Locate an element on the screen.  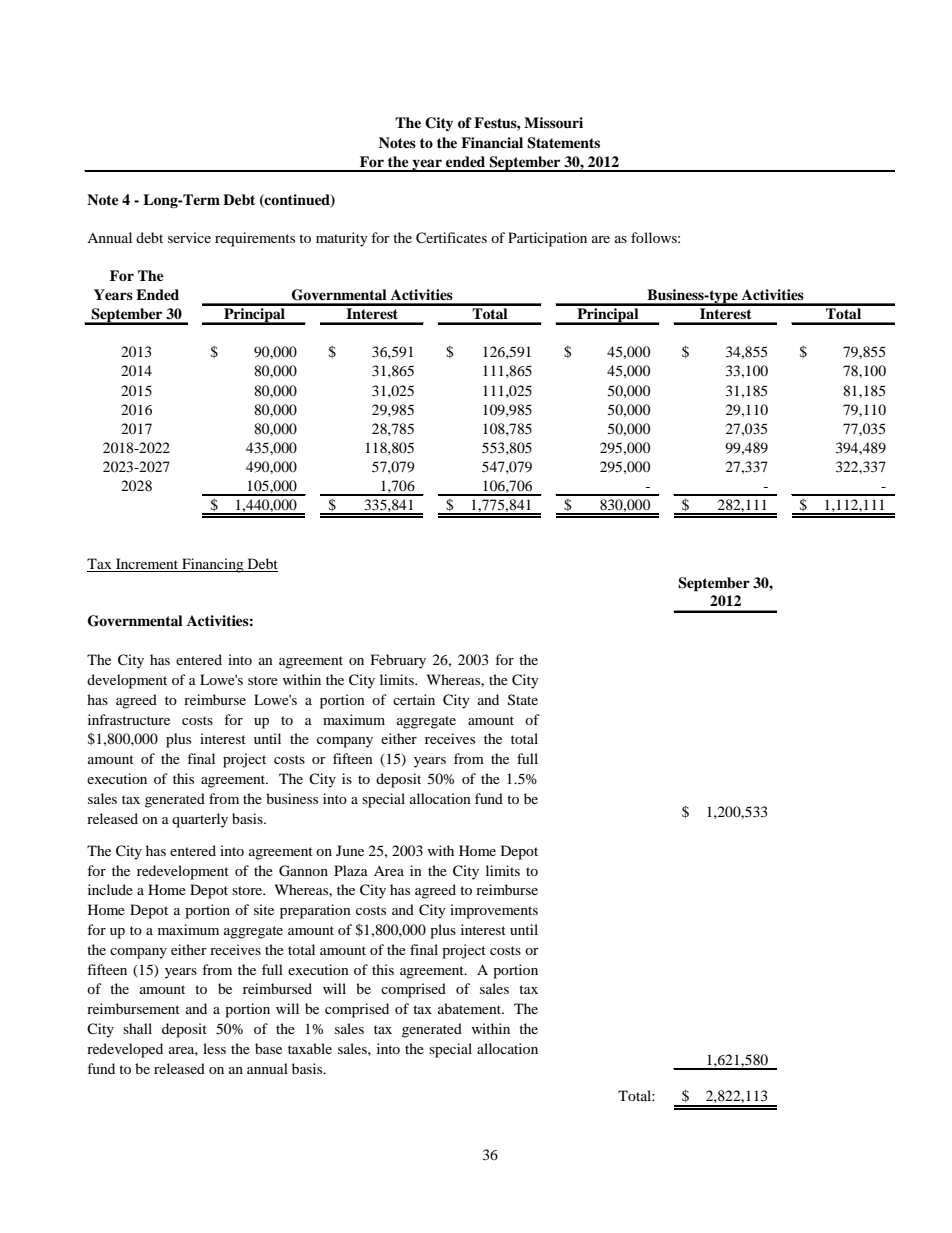
abatement is located at coordinates (471, 1008).
